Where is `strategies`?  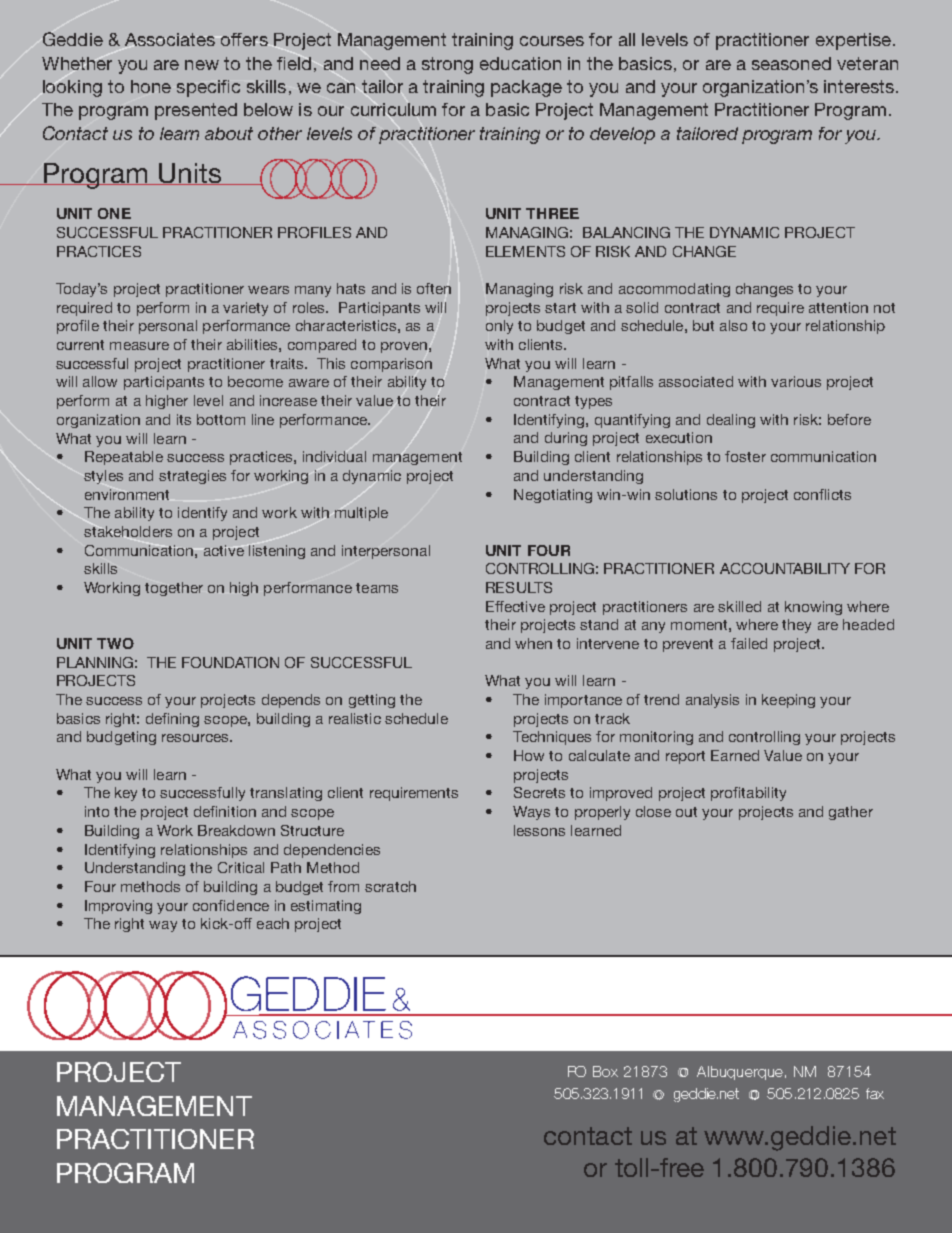 strategies is located at coordinates (192, 477).
